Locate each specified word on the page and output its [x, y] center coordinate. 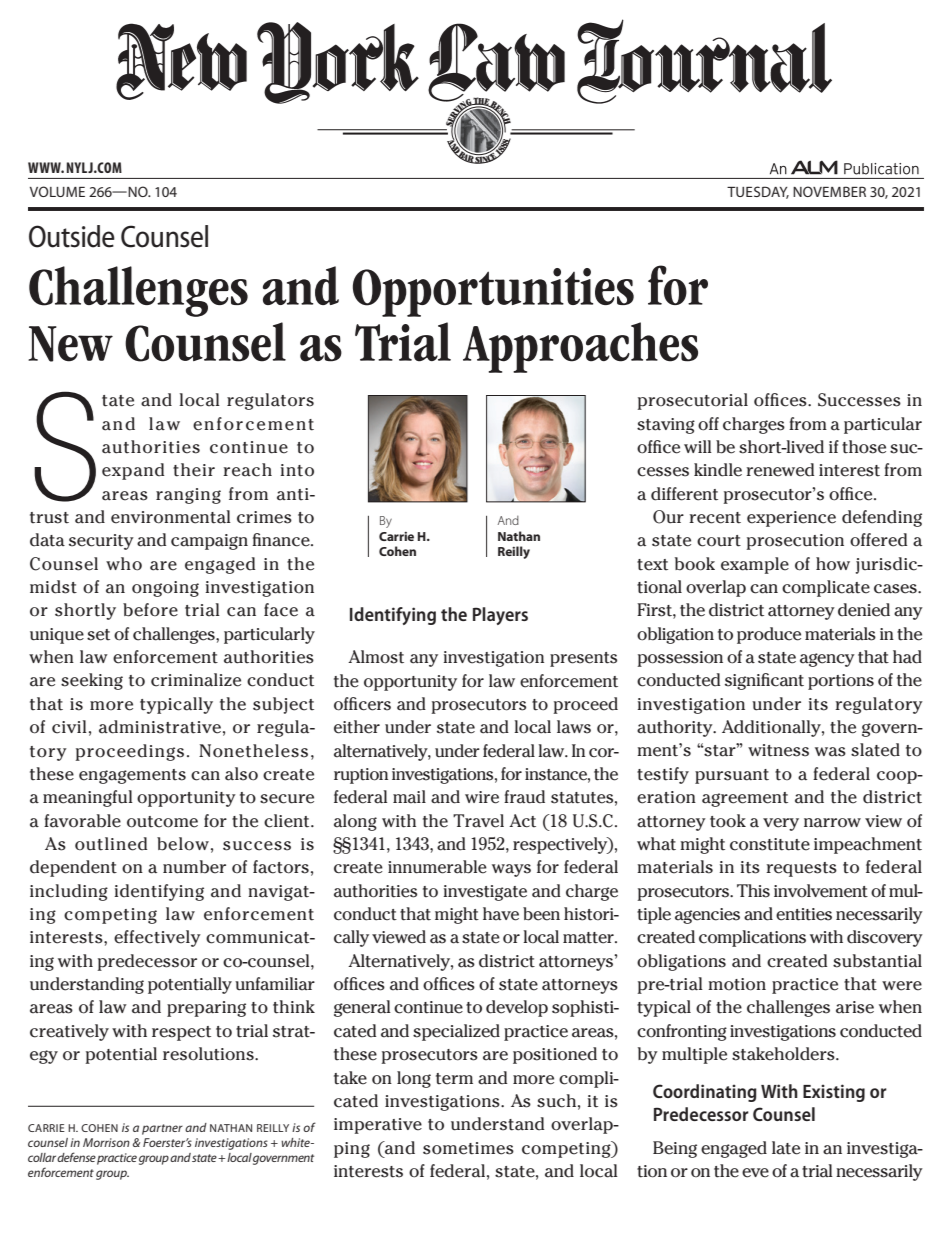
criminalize [196, 680]
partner [162, 1129]
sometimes [468, 1148]
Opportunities [493, 292]
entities [804, 914]
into [297, 470]
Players [500, 616]
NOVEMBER [829, 191]
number [194, 867]
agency [827, 660]
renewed [780, 470]
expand [133, 471]
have [501, 914]
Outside [72, 236]
